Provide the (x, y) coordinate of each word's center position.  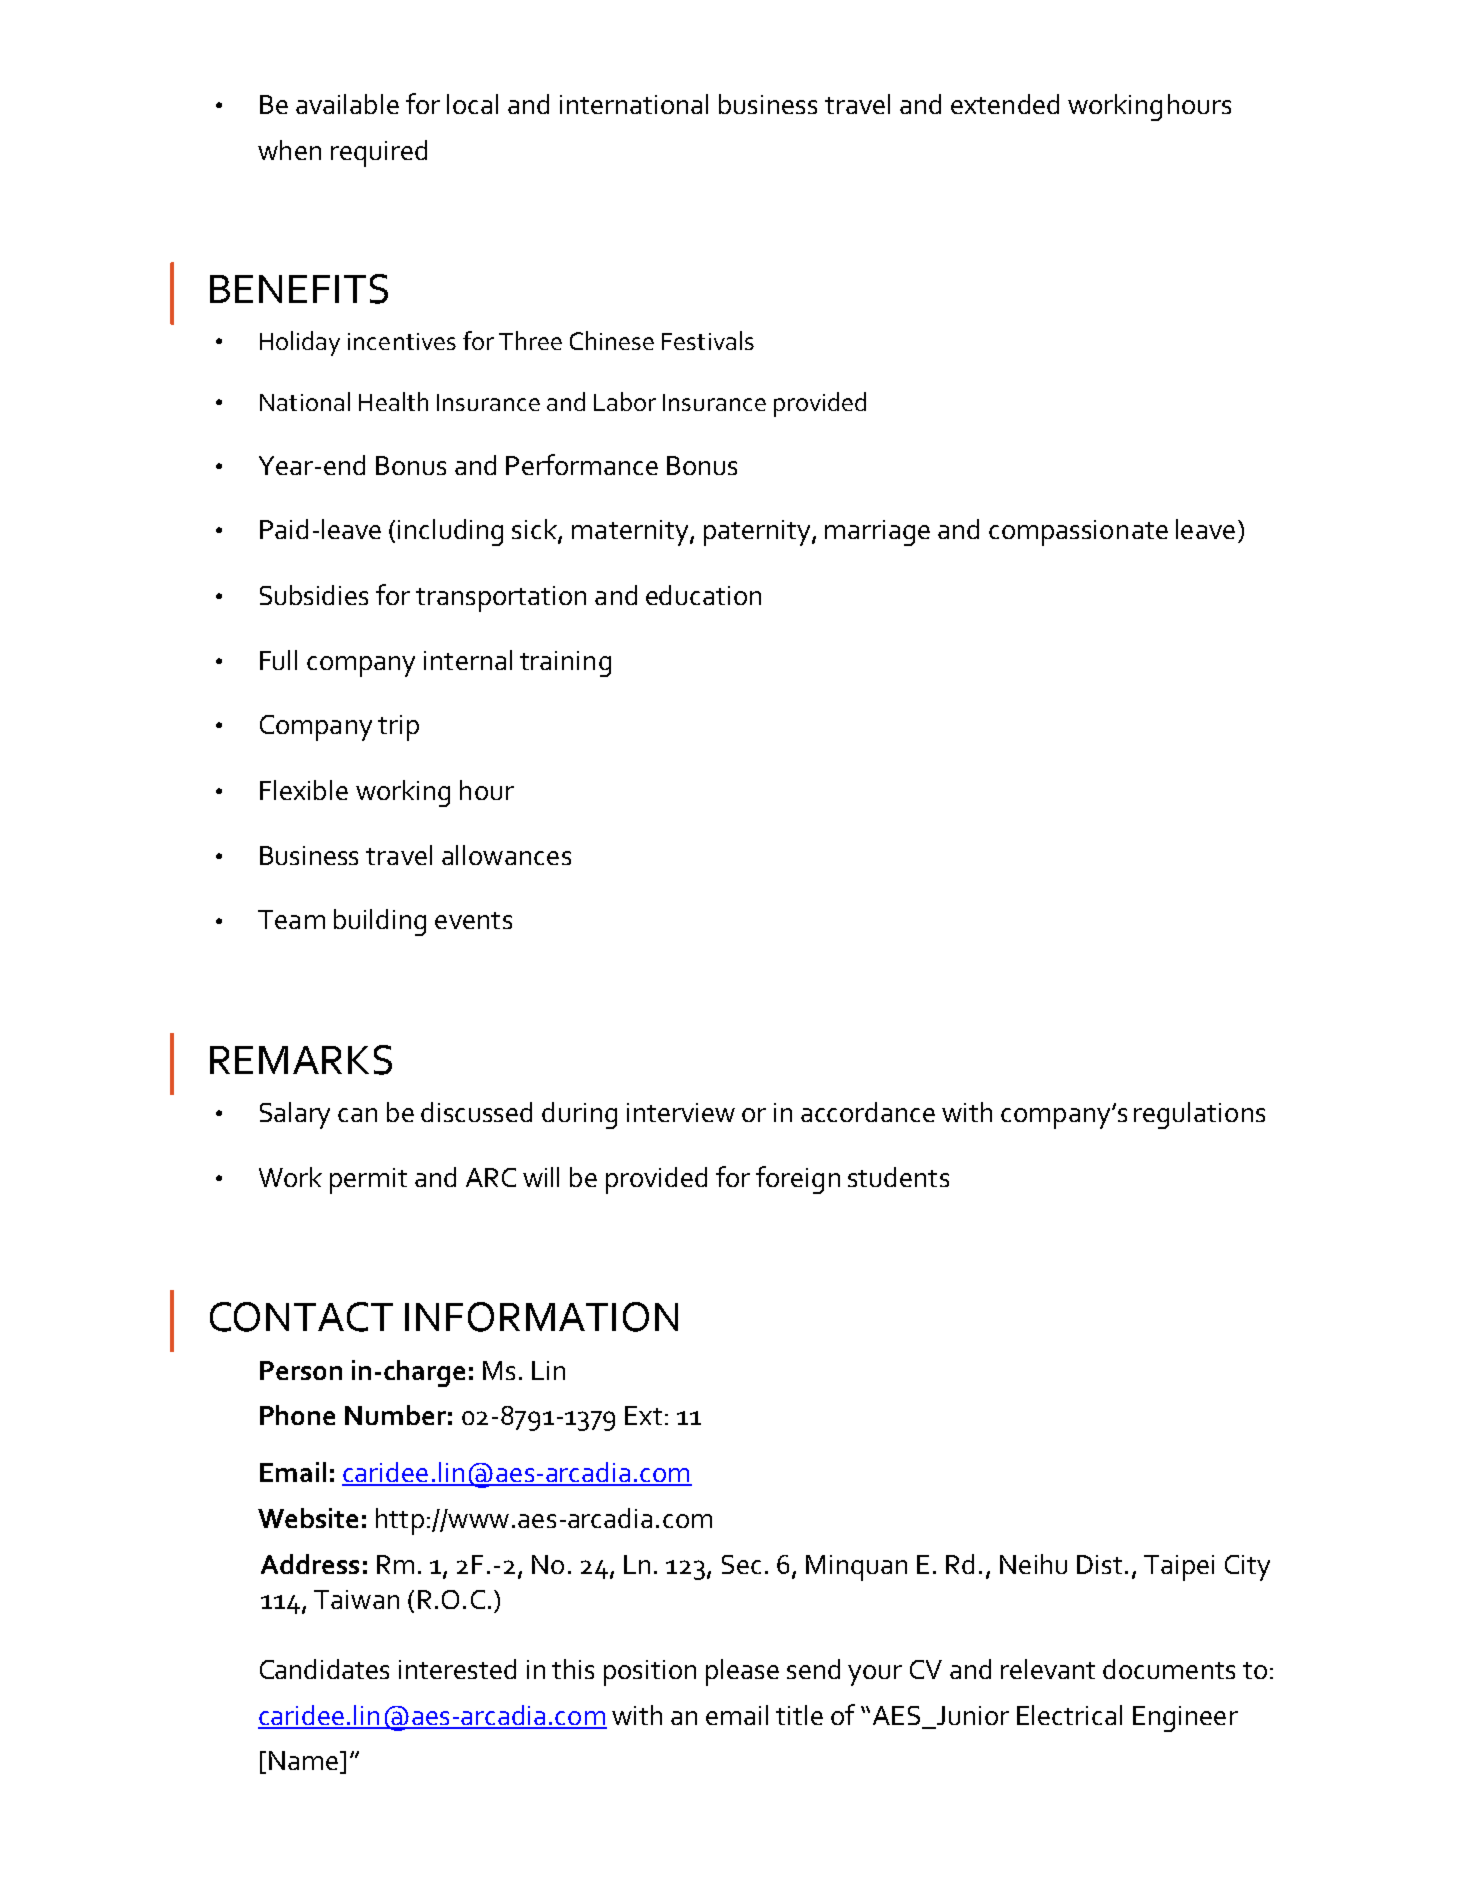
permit (368, 1181)
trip (398, 728)
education (703, 595)
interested (457, 1669)
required (379, 153)
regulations (1199, 1115)
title (799, 1715)
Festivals (708, 340)
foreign (798, 1180)
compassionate (1078, 533)
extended (1005, 104)
